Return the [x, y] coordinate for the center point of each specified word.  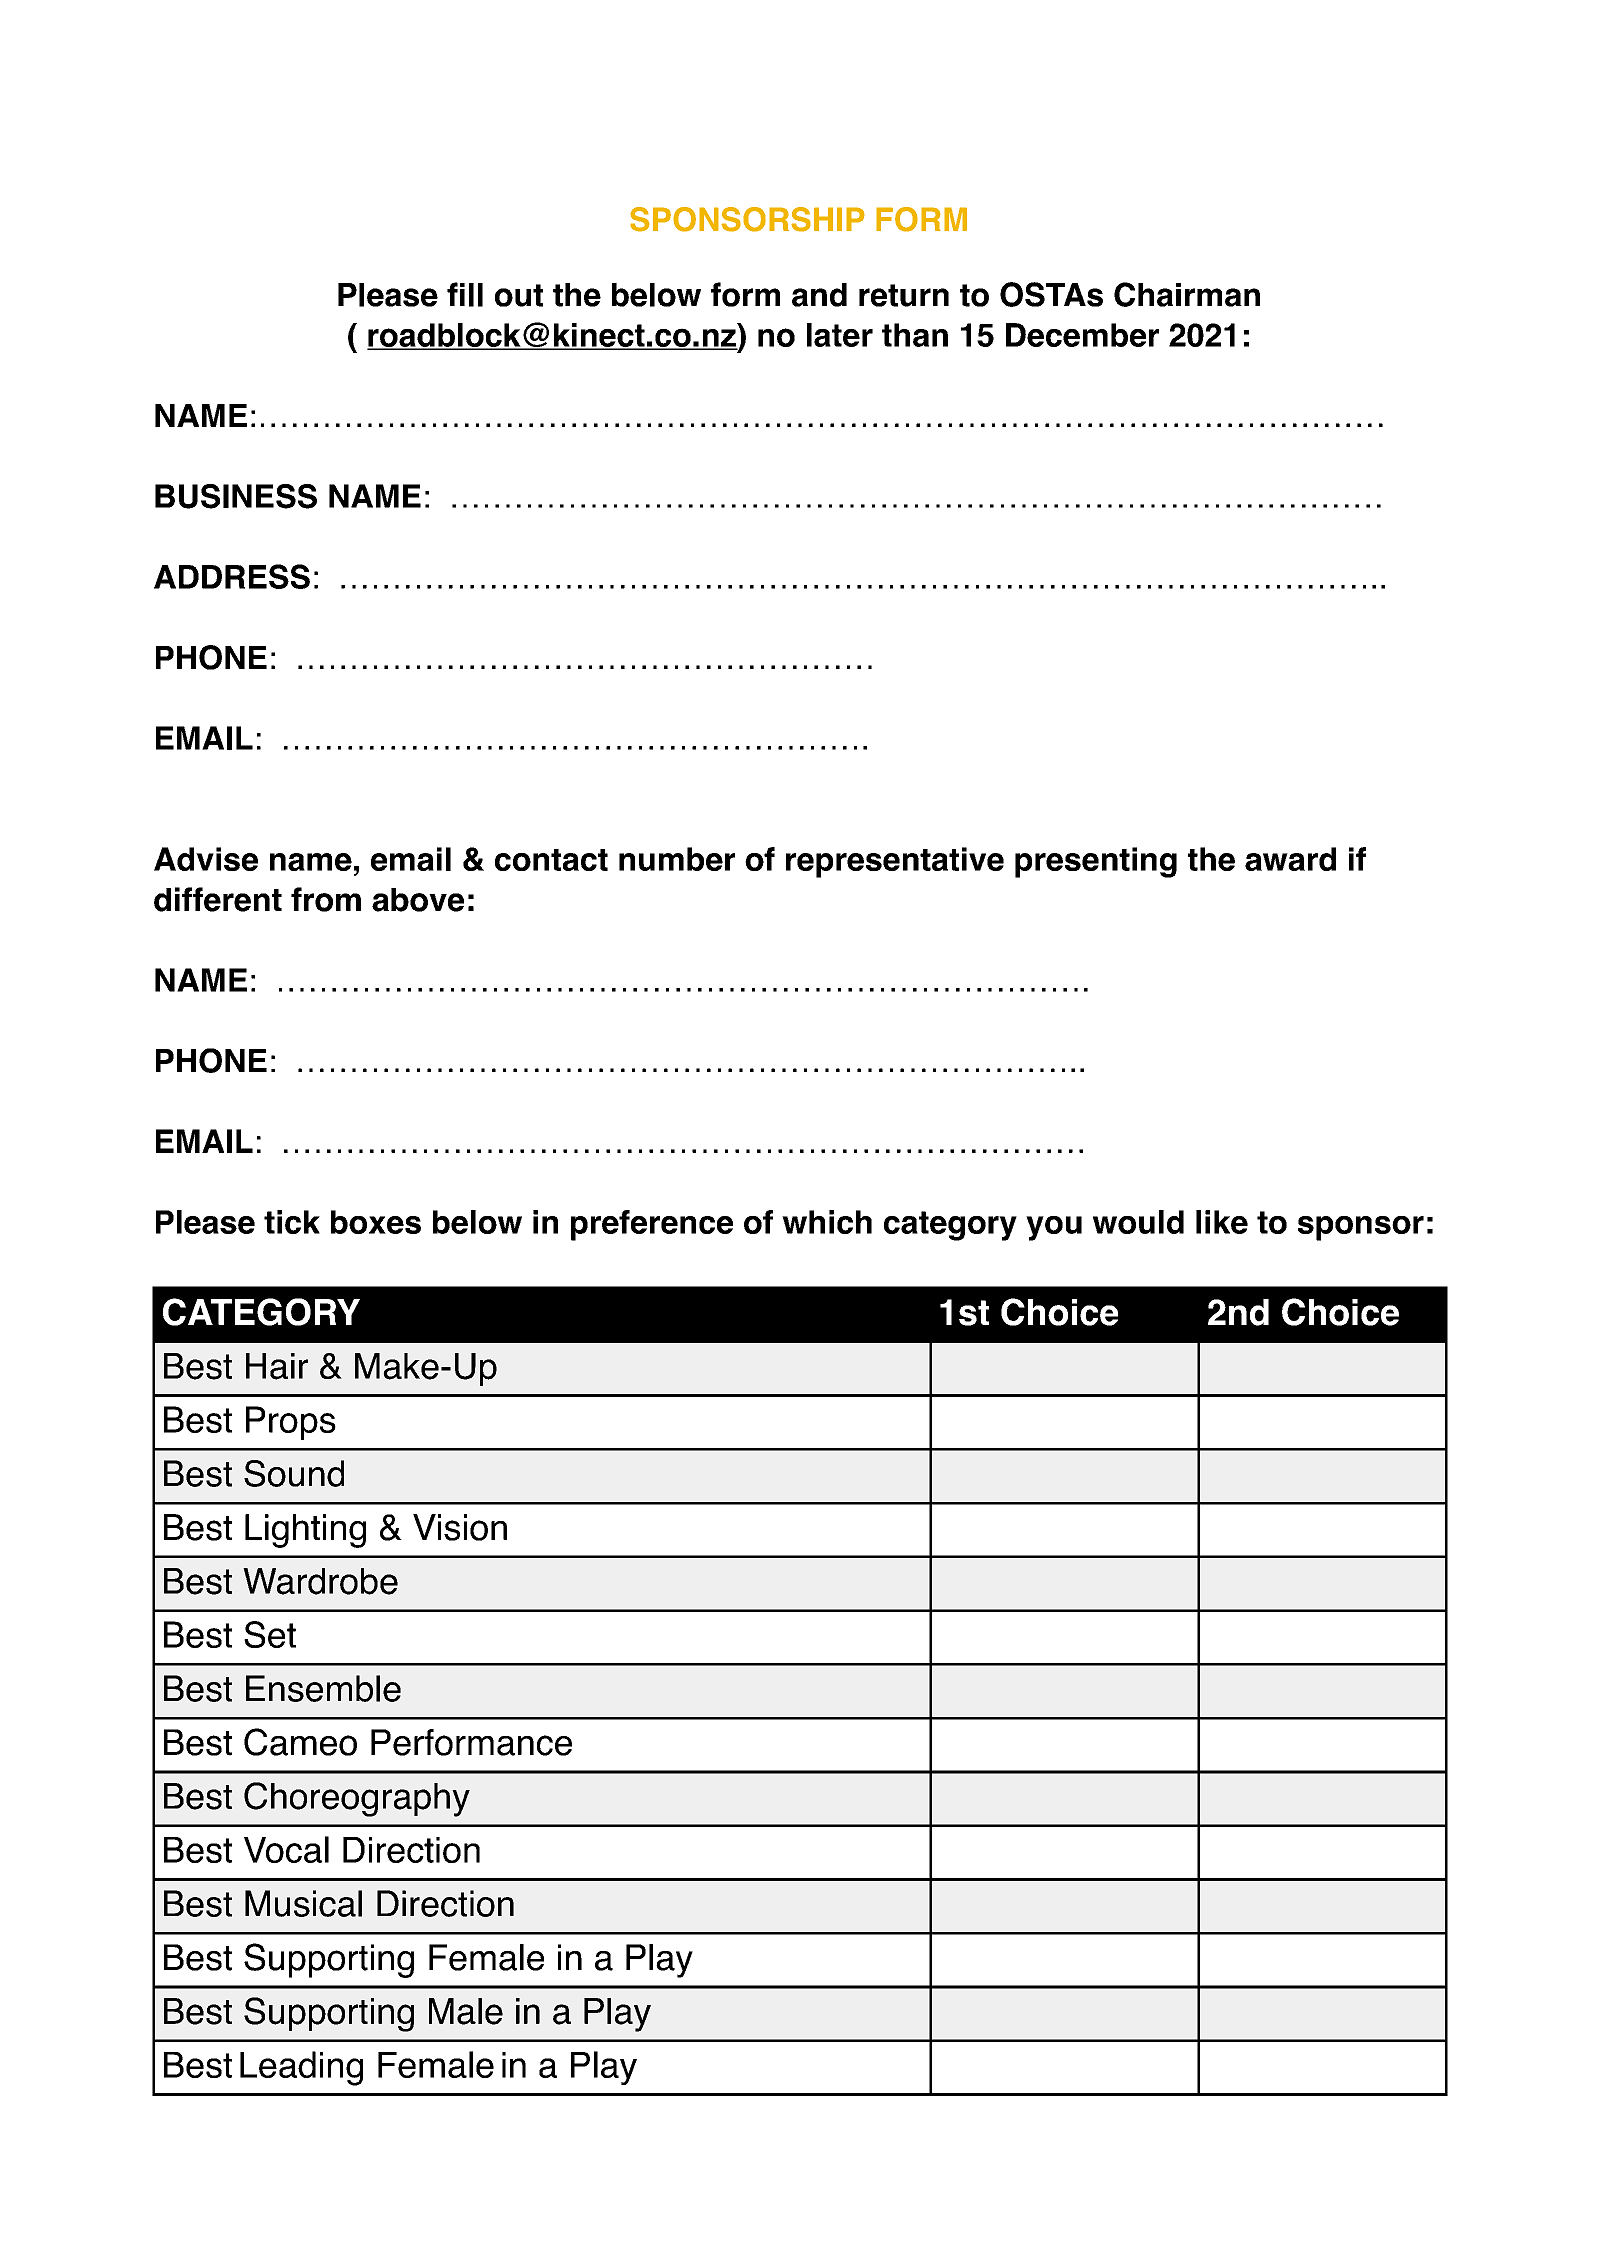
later [840, 335]
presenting [1096, 862]
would [1138, 1222]
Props [291, 1423]
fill [465, 294]
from [326, 899]
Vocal [286, 1849]
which [827, 1222]
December [1082, 335]
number [677, 859]
